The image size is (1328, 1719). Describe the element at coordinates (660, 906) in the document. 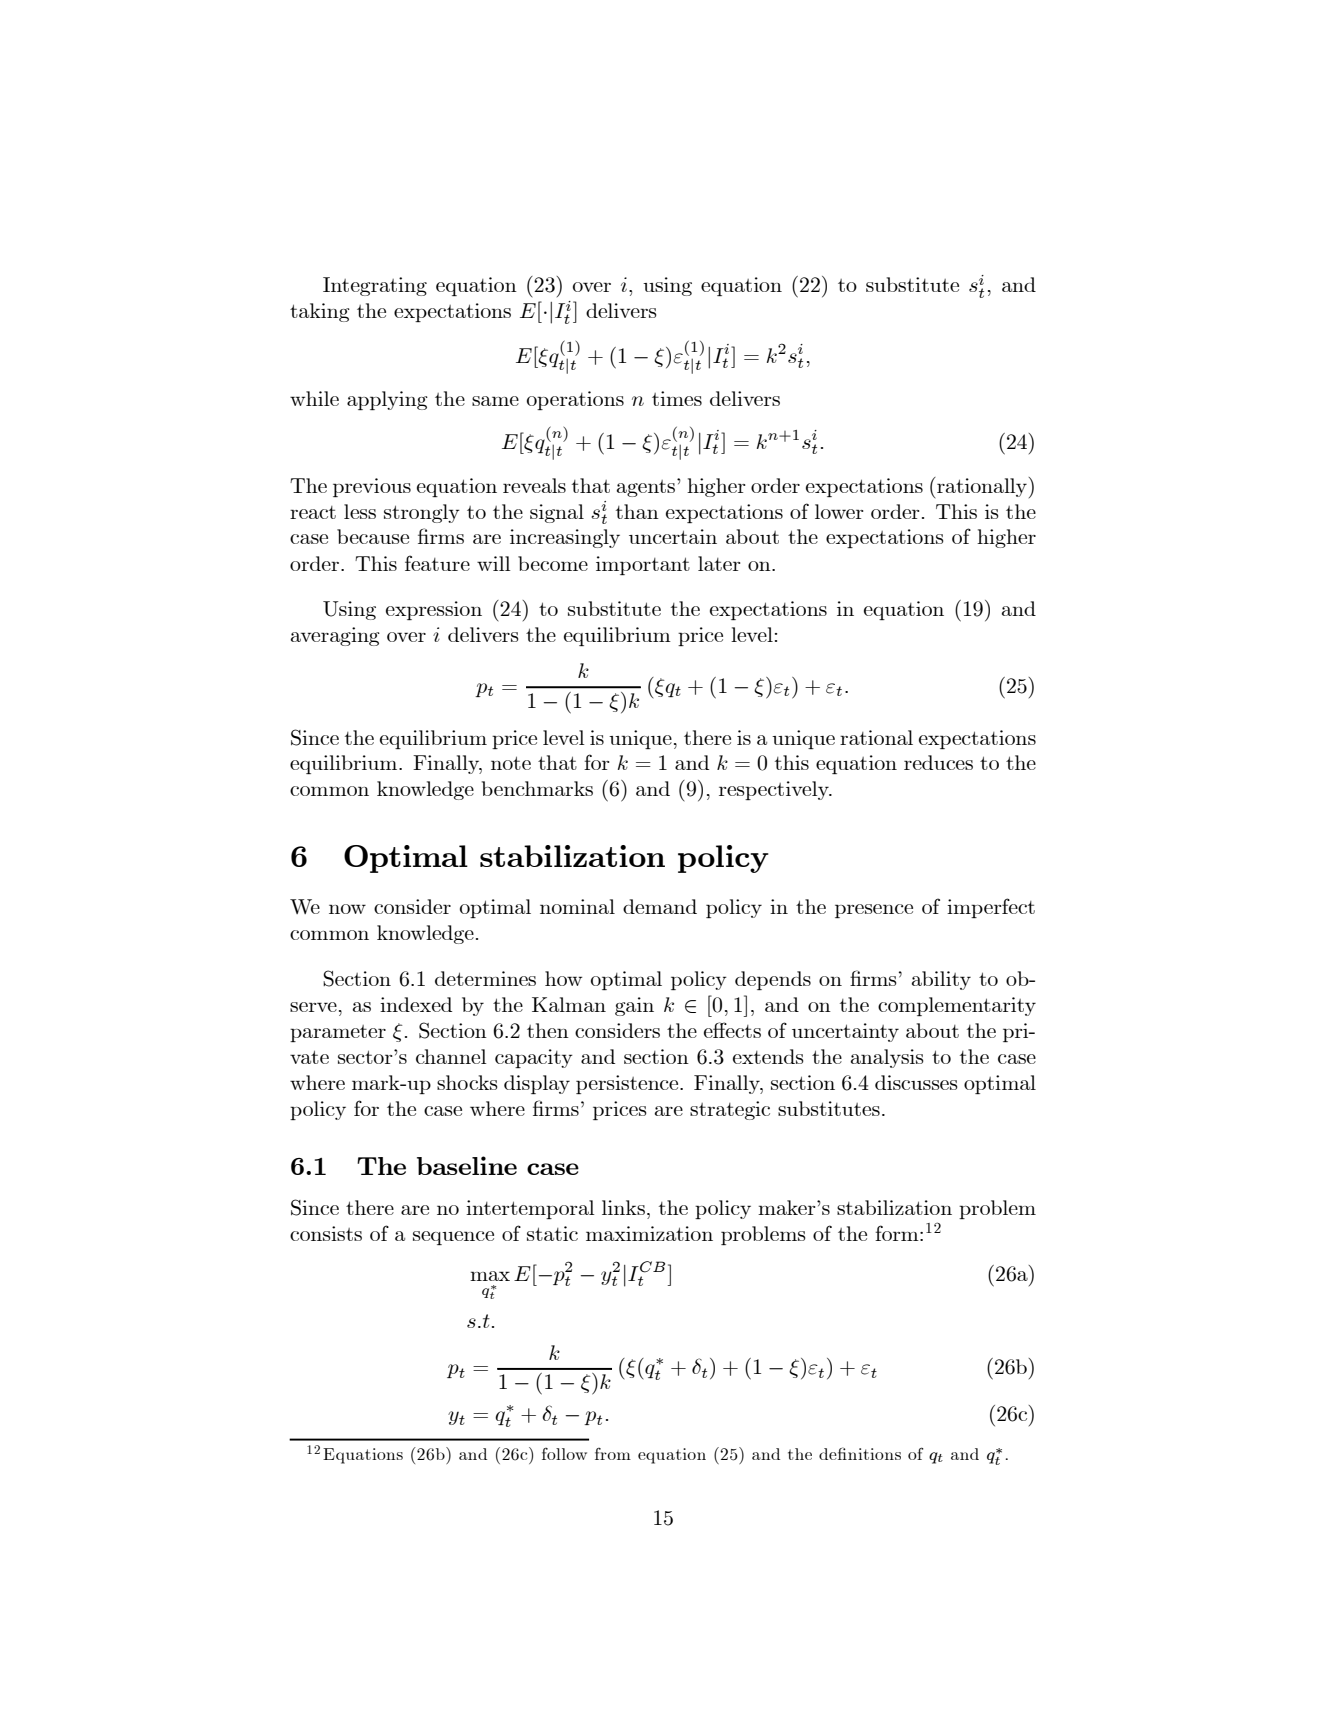

I see `demand` at that location.
